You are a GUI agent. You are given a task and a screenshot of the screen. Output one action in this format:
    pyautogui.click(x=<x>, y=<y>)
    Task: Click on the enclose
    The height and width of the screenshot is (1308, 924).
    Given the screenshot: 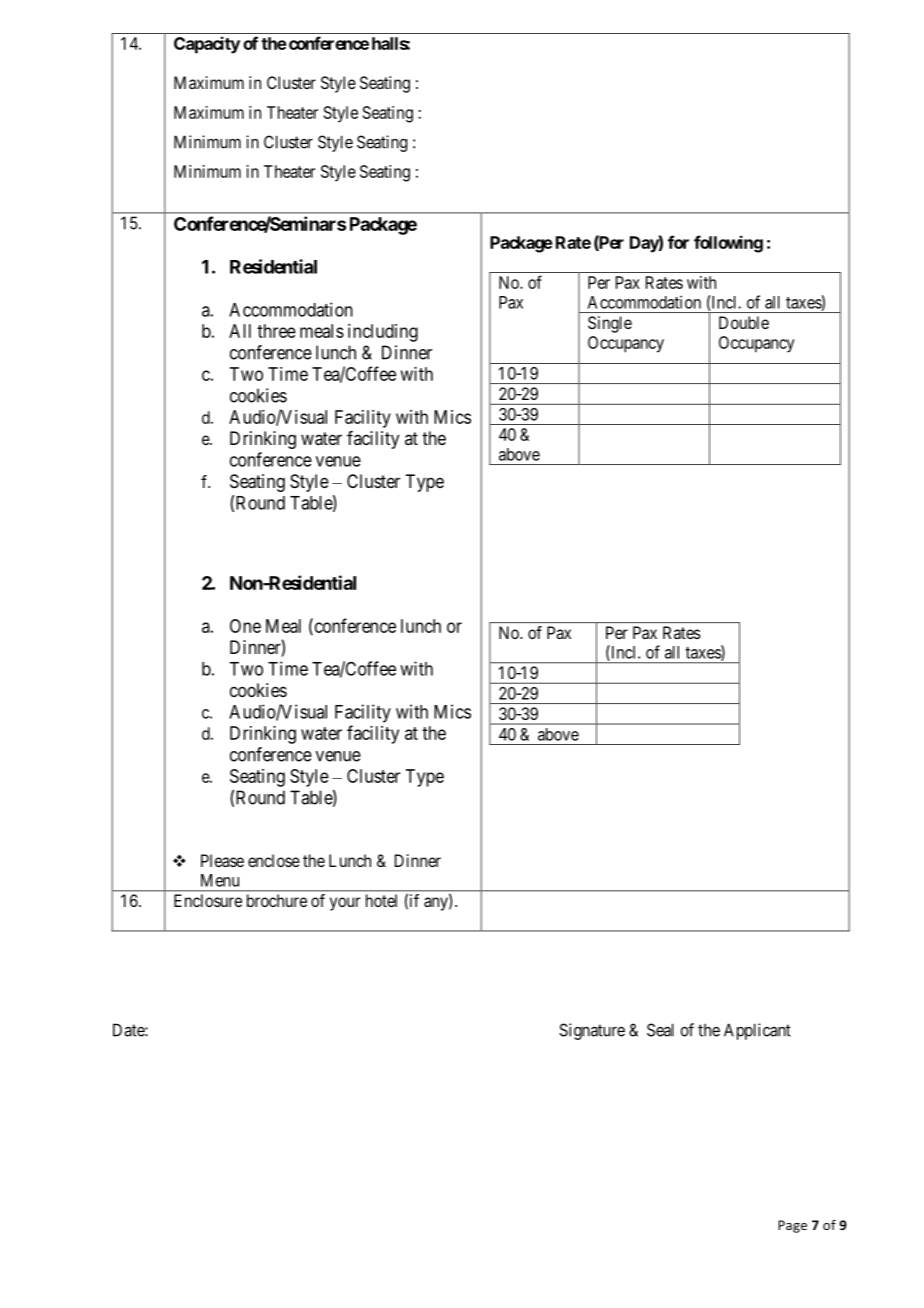 What is the action you would take?
    pyautogui.click(x=274, y=860)
